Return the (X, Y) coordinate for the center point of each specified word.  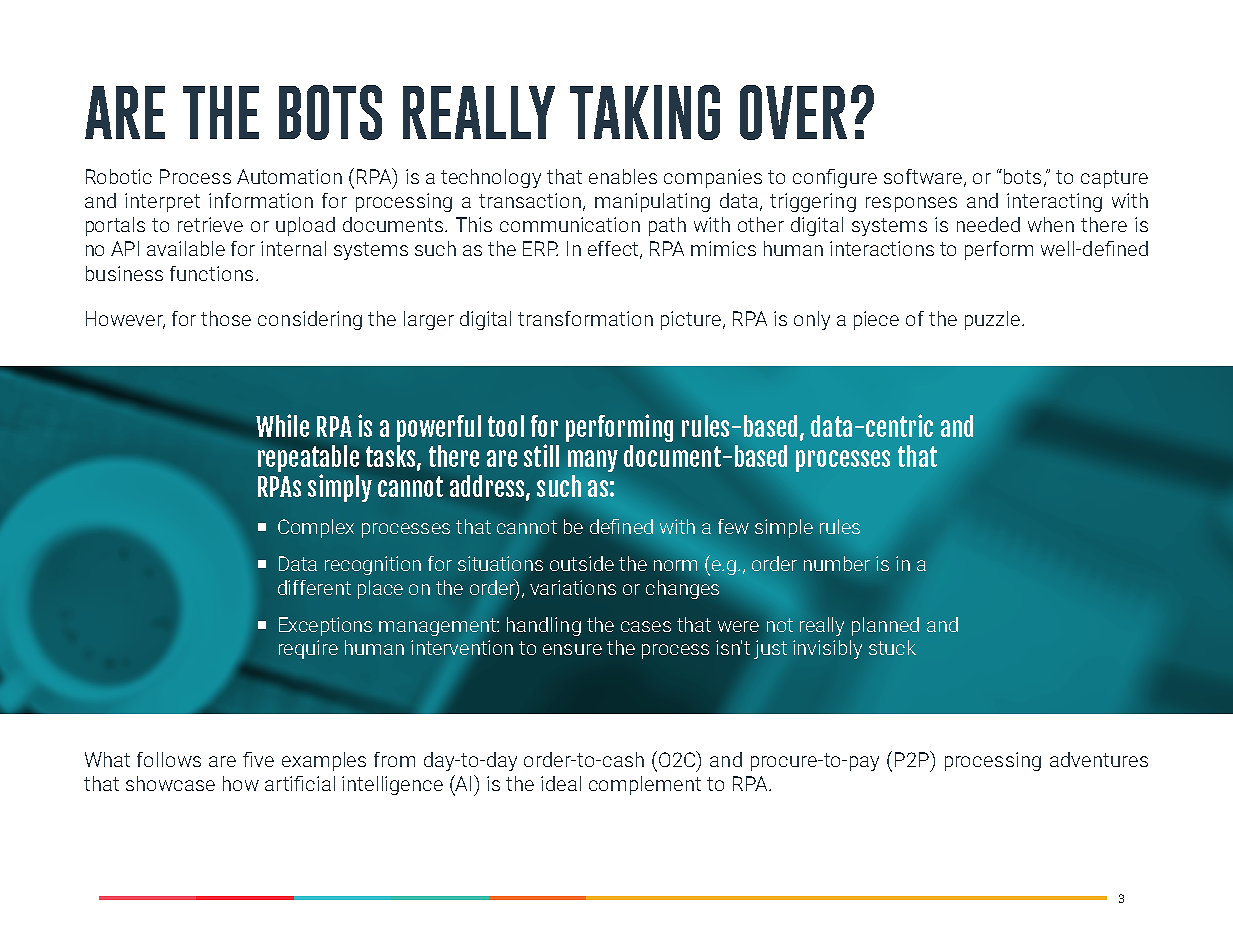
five (258, 759)
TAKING (645, 112)
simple (784, 528)
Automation (289, 176)
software (923, 176)
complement (645, 785)
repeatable (308, 458)
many (593, 461)
